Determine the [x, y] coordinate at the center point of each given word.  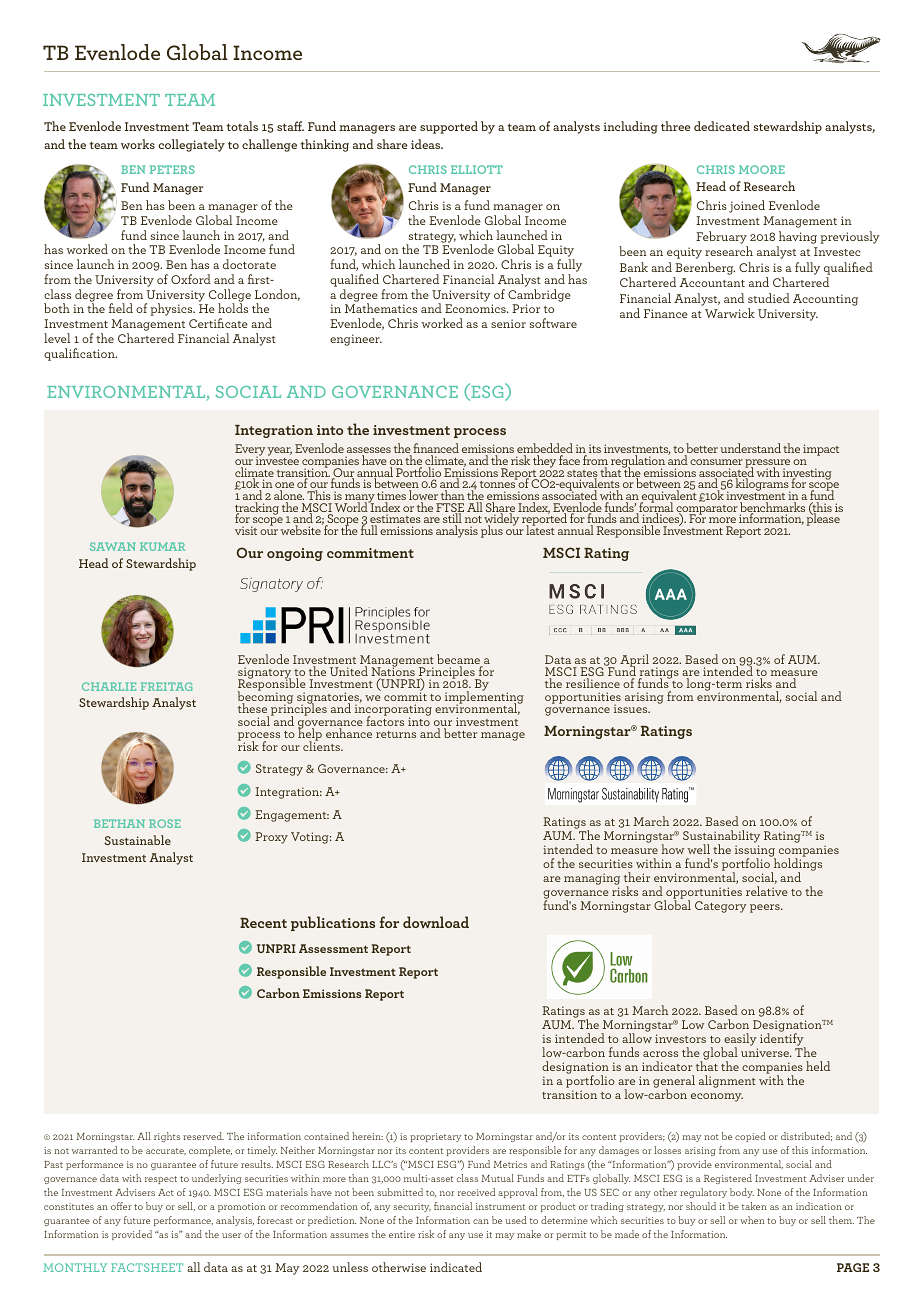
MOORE [762, 169]
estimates [395, 520]
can [481, 1221]
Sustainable [137, 840]
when [752, 1220]
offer [121, 1206]
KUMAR [162, 546]
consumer [716, 462]
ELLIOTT [477, 169]
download [436, 922]
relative [767, 891]
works [138, 144]
